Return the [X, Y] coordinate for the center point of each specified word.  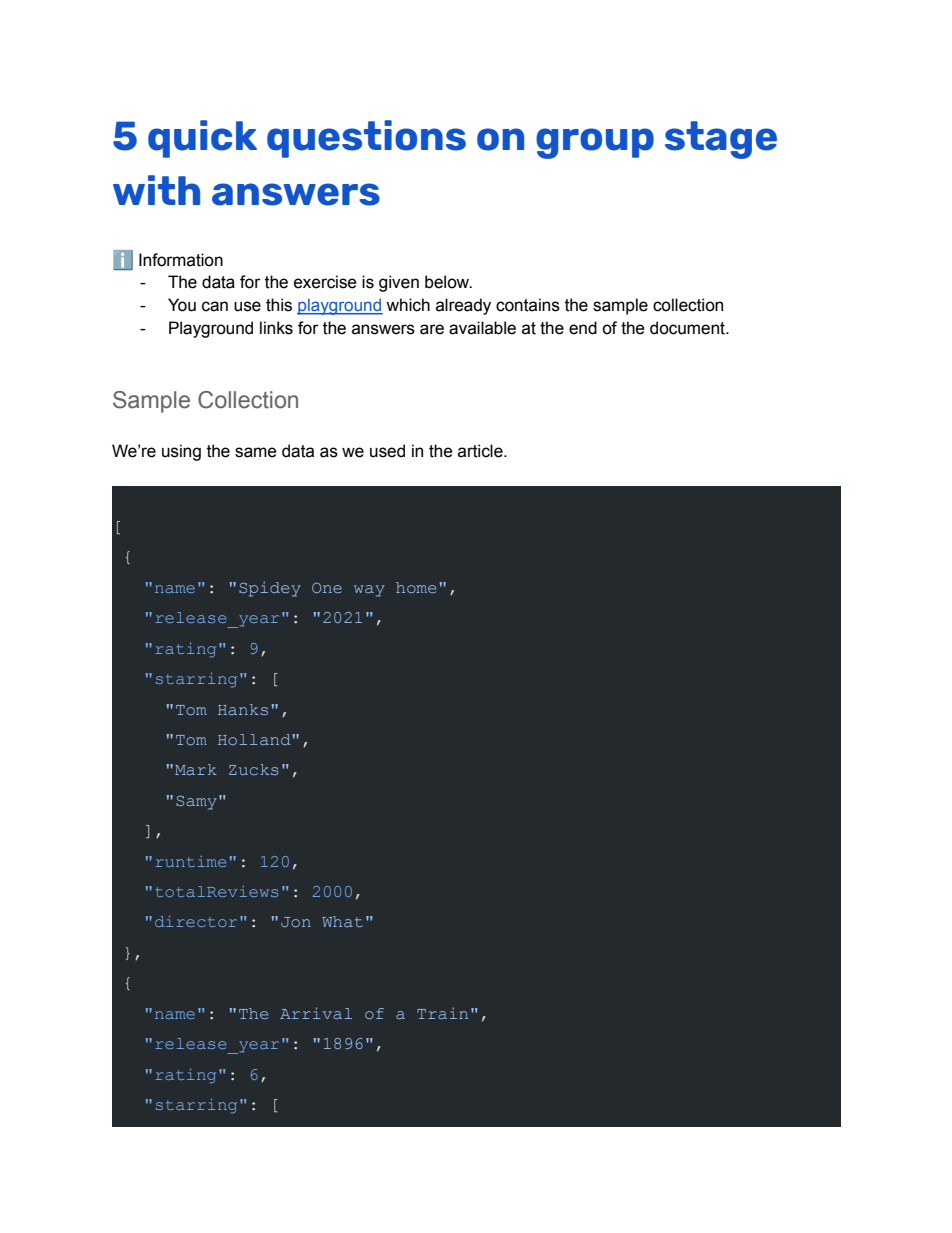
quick [202, 139]
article [481, 451]
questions [366, 139]
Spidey [270, 589]
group [595, 143]
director [196, 921]
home [416, 587]
